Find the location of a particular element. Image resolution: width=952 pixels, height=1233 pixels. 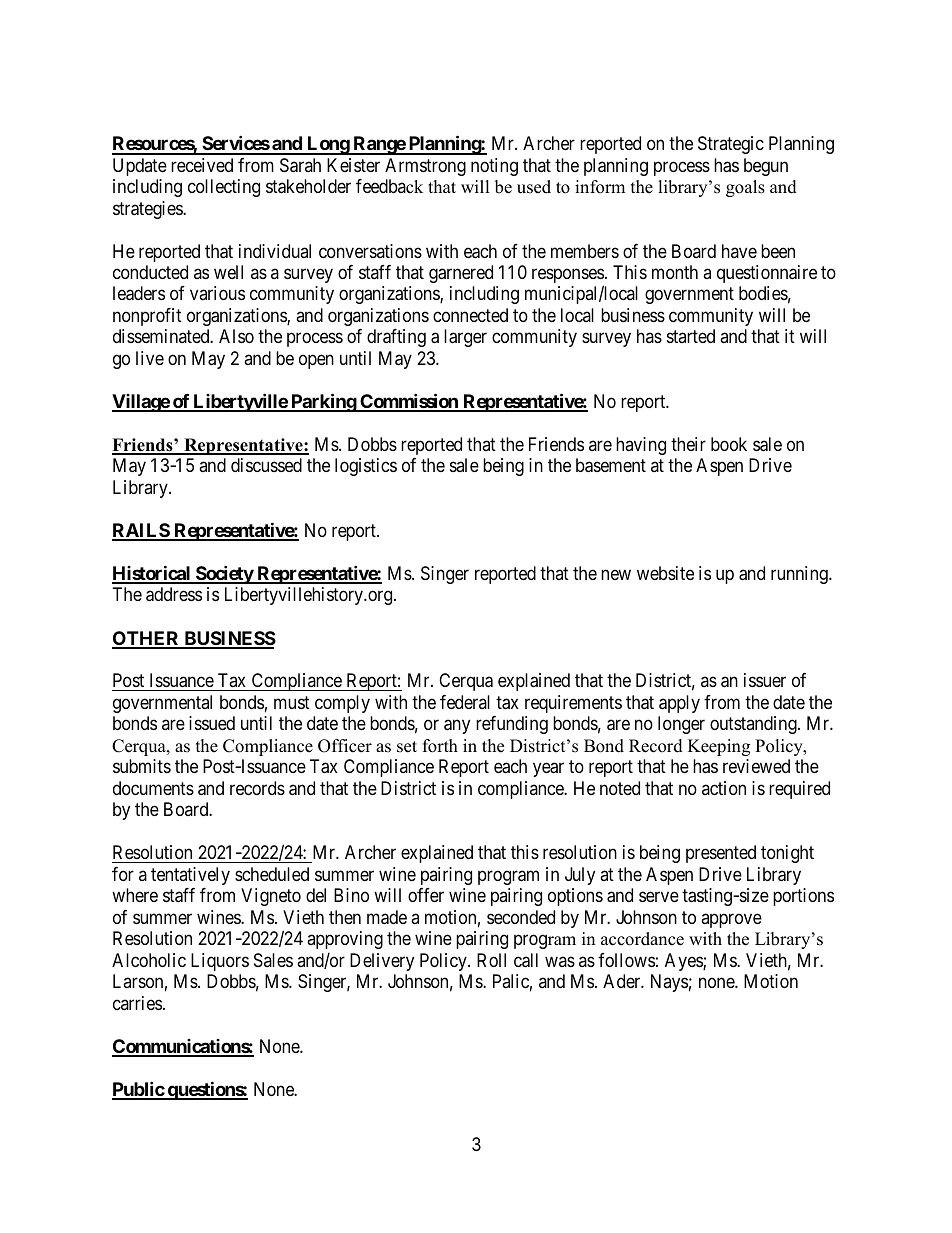

started is located at coordinates (691, 336).
